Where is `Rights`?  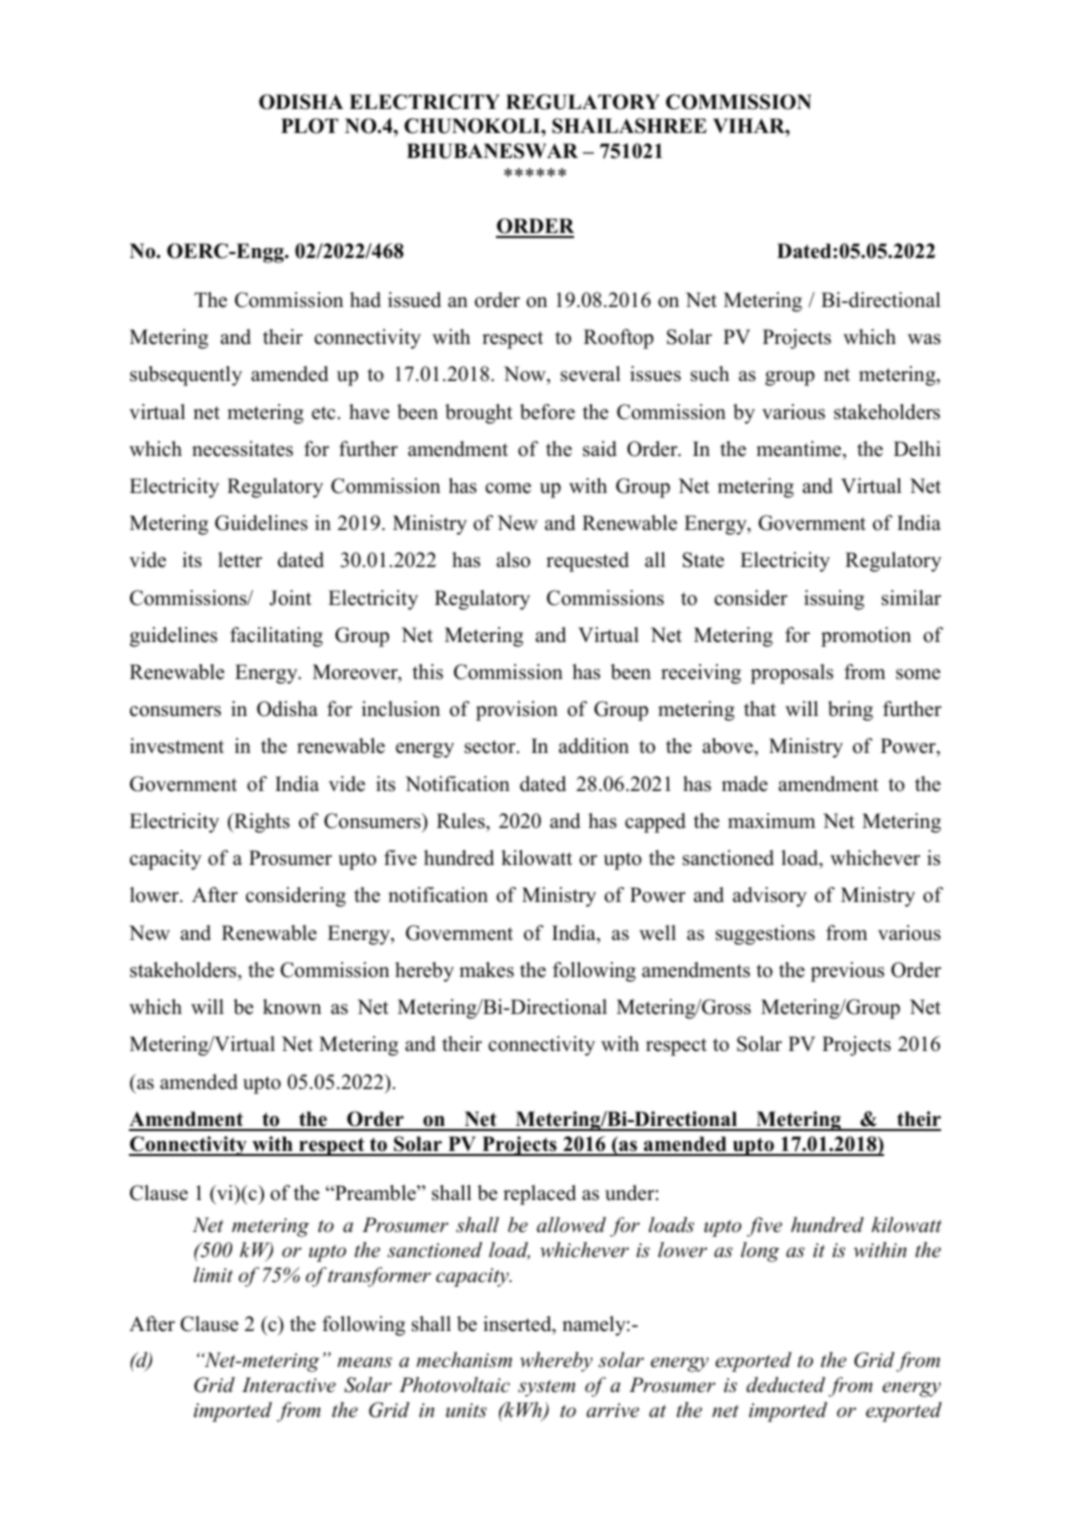
Rights is located at coordinates (261, 823).
